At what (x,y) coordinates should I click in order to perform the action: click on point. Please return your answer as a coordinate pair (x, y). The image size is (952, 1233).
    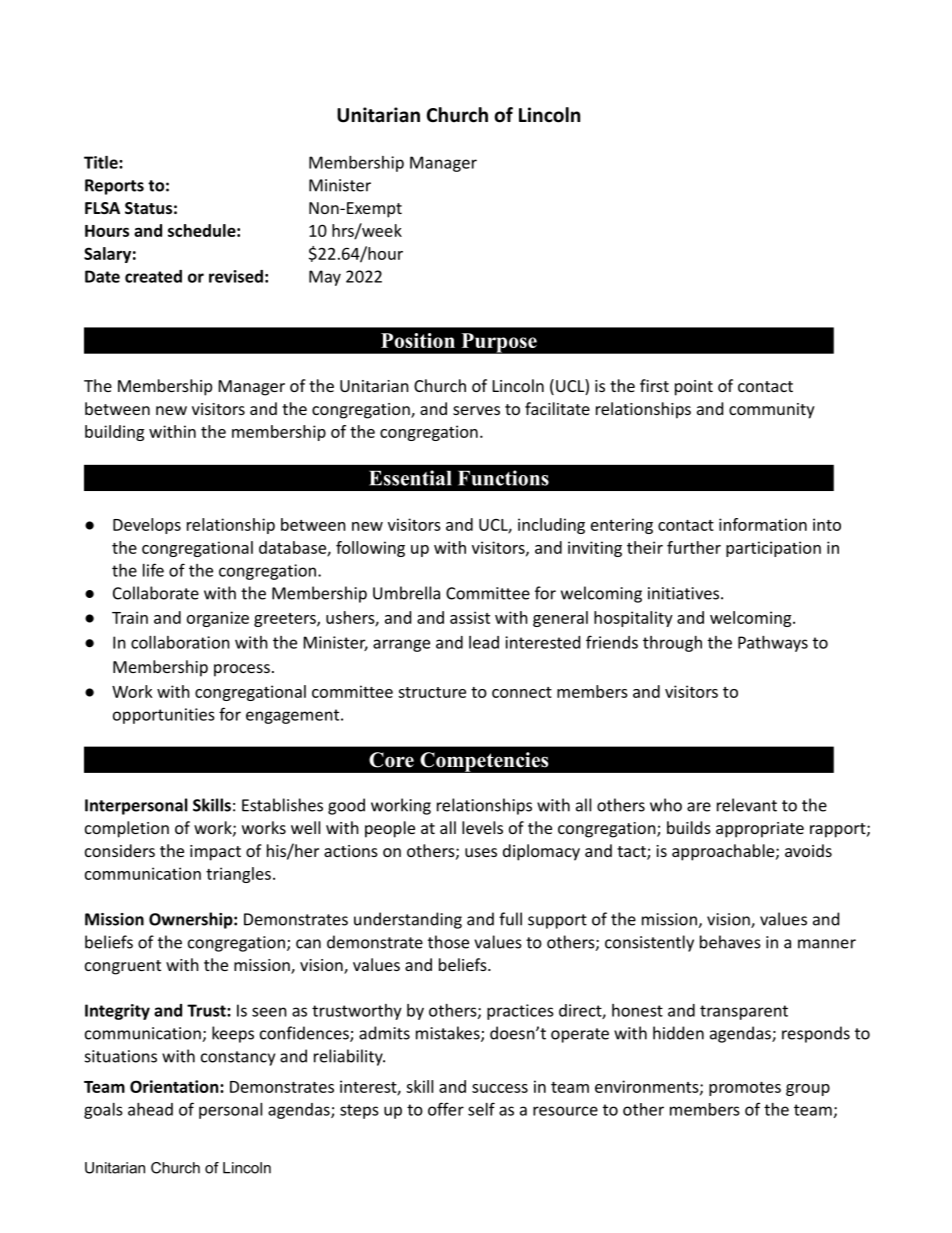
    Looking at the image, I should click on (694, 388).
